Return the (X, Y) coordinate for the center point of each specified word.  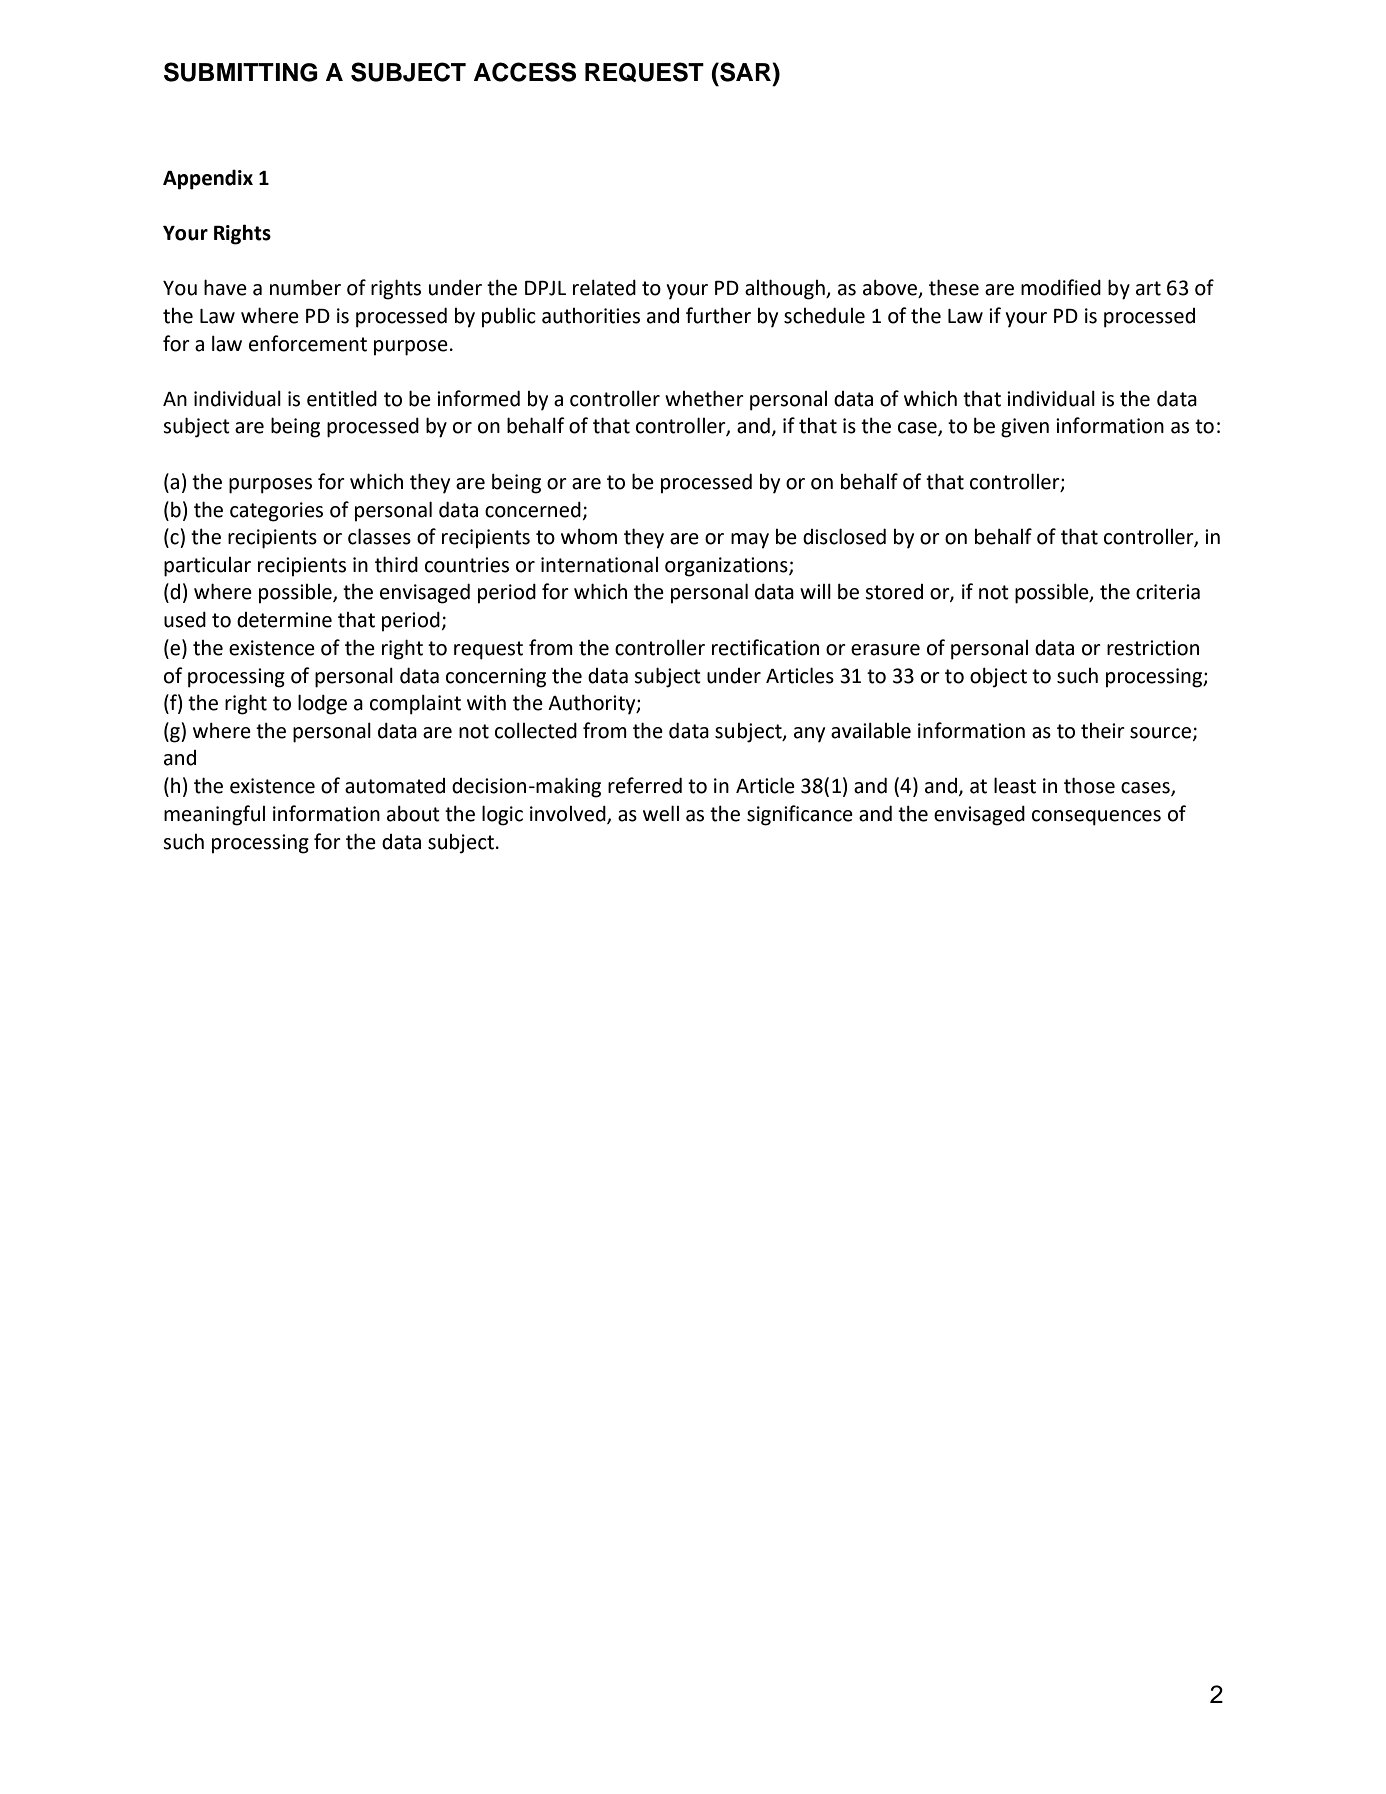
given (1025, 428)
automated (395, 786)
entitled (342, 398)
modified (1061, 287)
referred (645, 785)
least (1015, 785)
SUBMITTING (241, 72)
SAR (745, 72)
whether (704, 398)
